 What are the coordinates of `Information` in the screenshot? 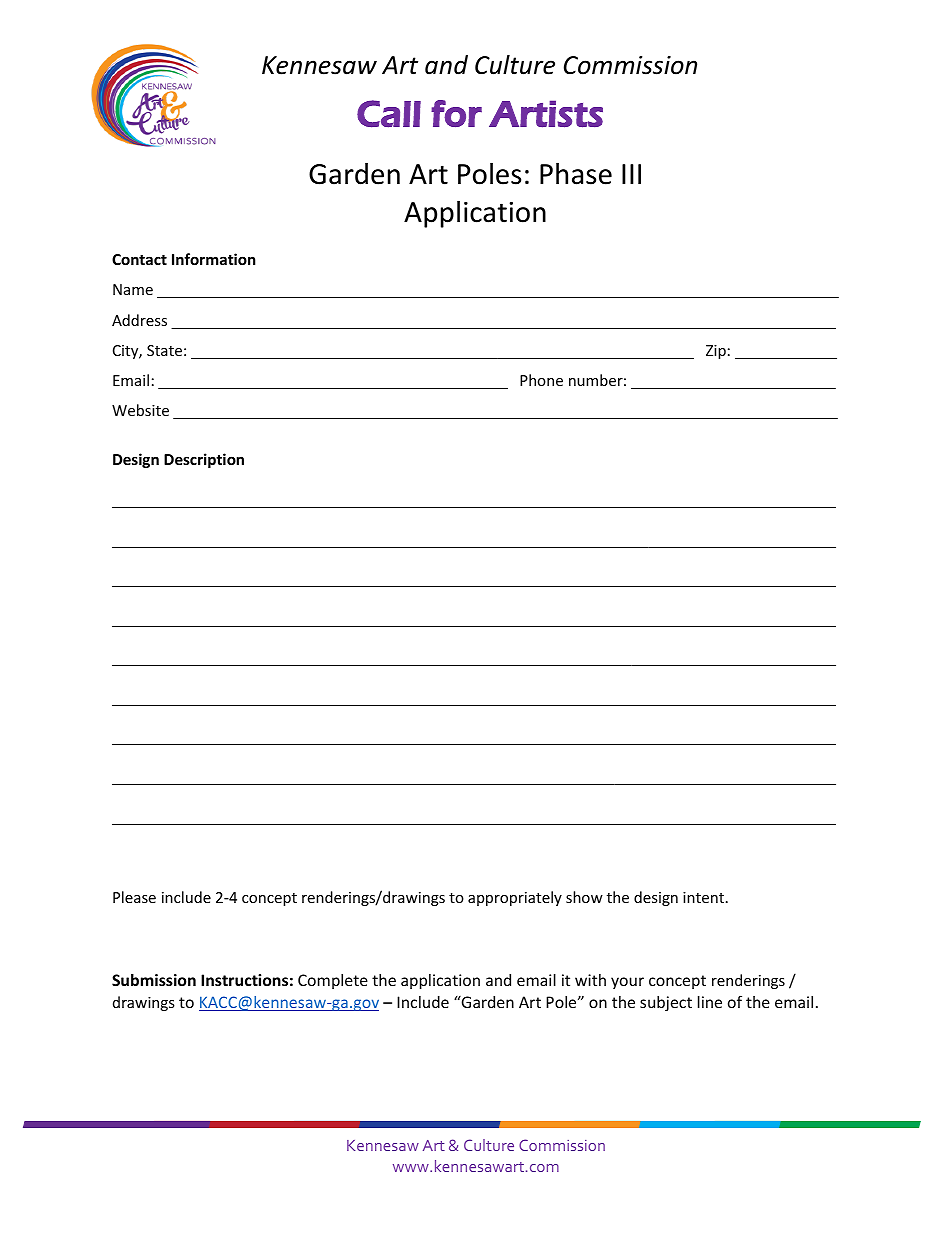 It's located at (214, 259).
